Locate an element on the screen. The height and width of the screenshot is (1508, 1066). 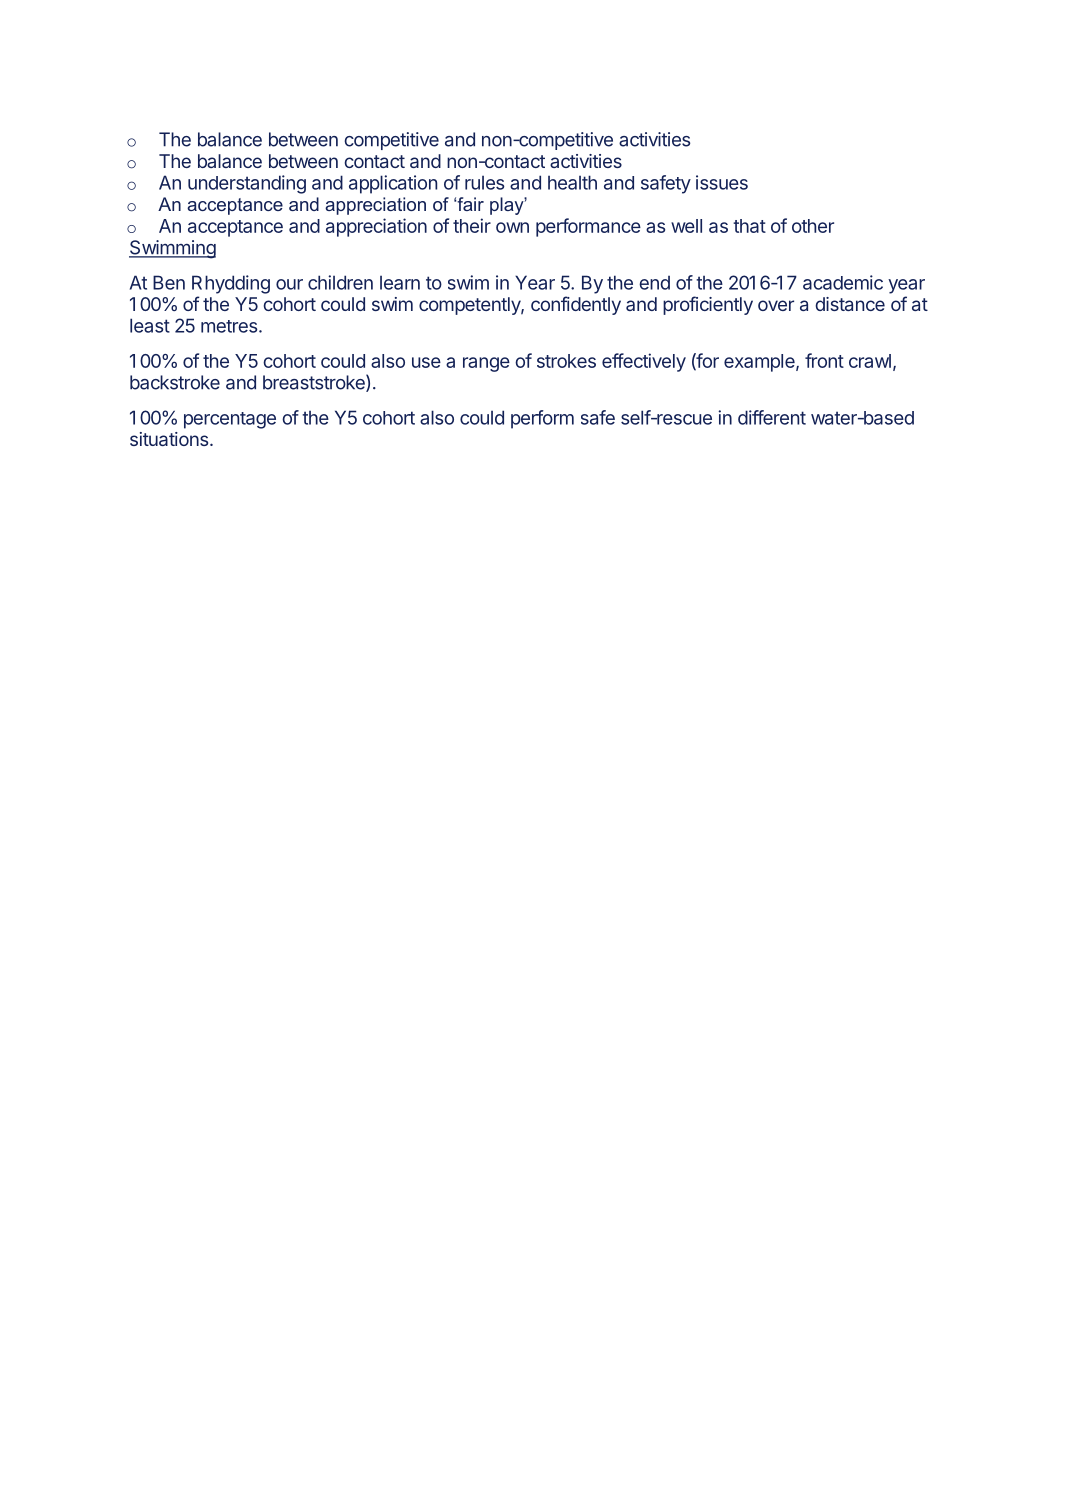
Ben is located at coordinates (169, 282).
